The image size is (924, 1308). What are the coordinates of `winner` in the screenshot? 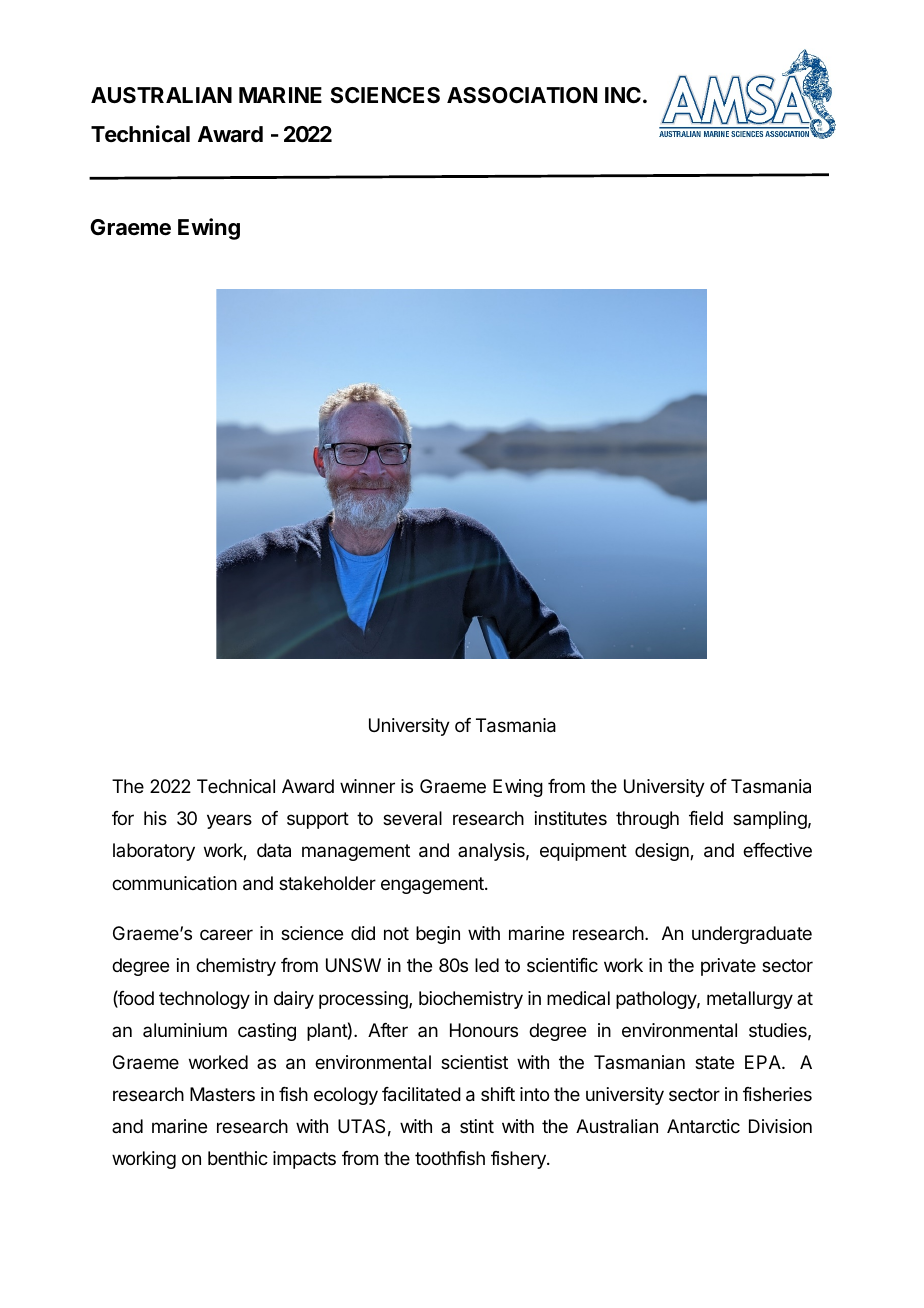 It's located at (367, 786).
